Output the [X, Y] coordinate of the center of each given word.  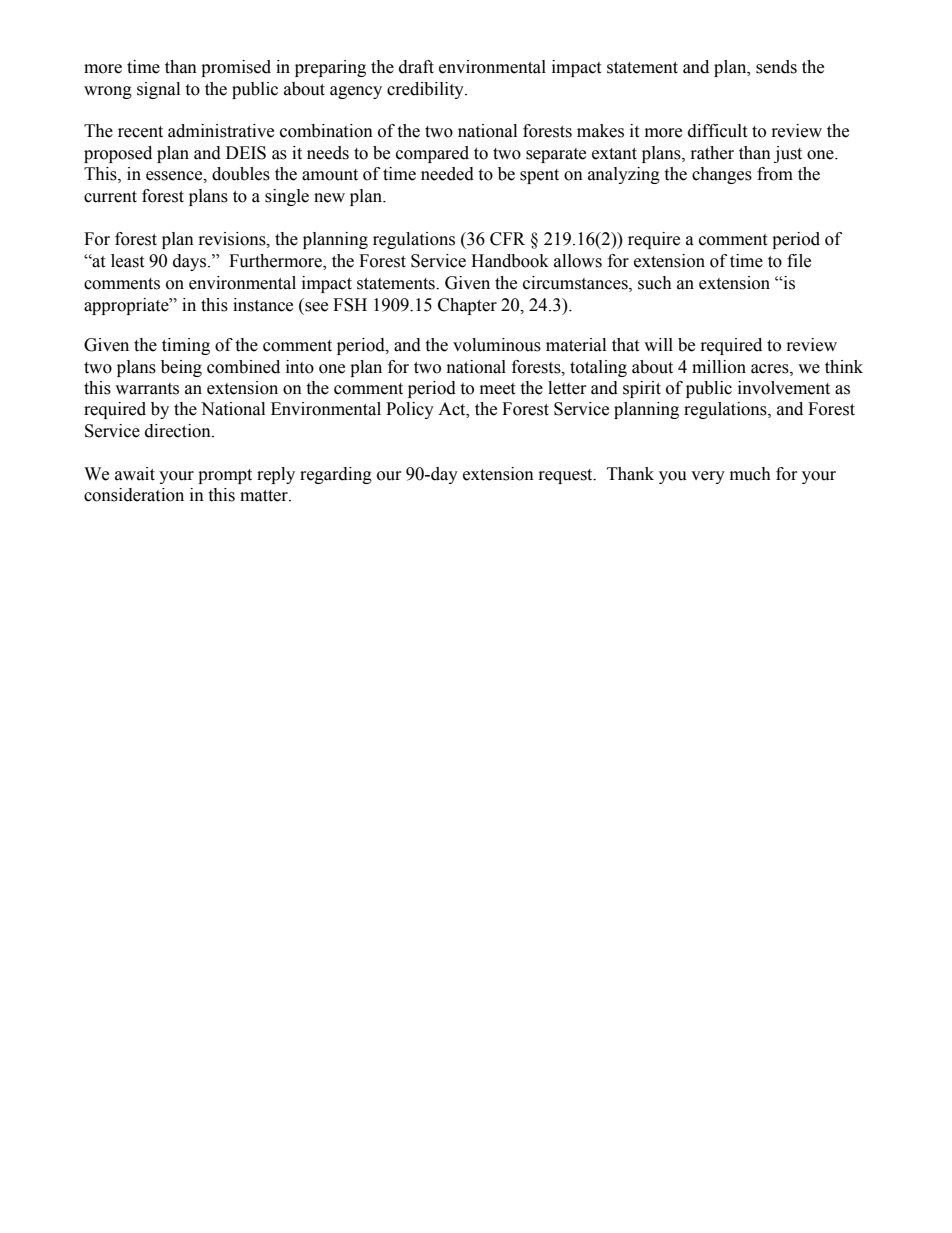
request [567, 476]
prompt [225, 476]
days [191, 262]
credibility [426, 90]
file [799, 261]
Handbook [510, 261]
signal [158, 90]
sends [776, 67]
